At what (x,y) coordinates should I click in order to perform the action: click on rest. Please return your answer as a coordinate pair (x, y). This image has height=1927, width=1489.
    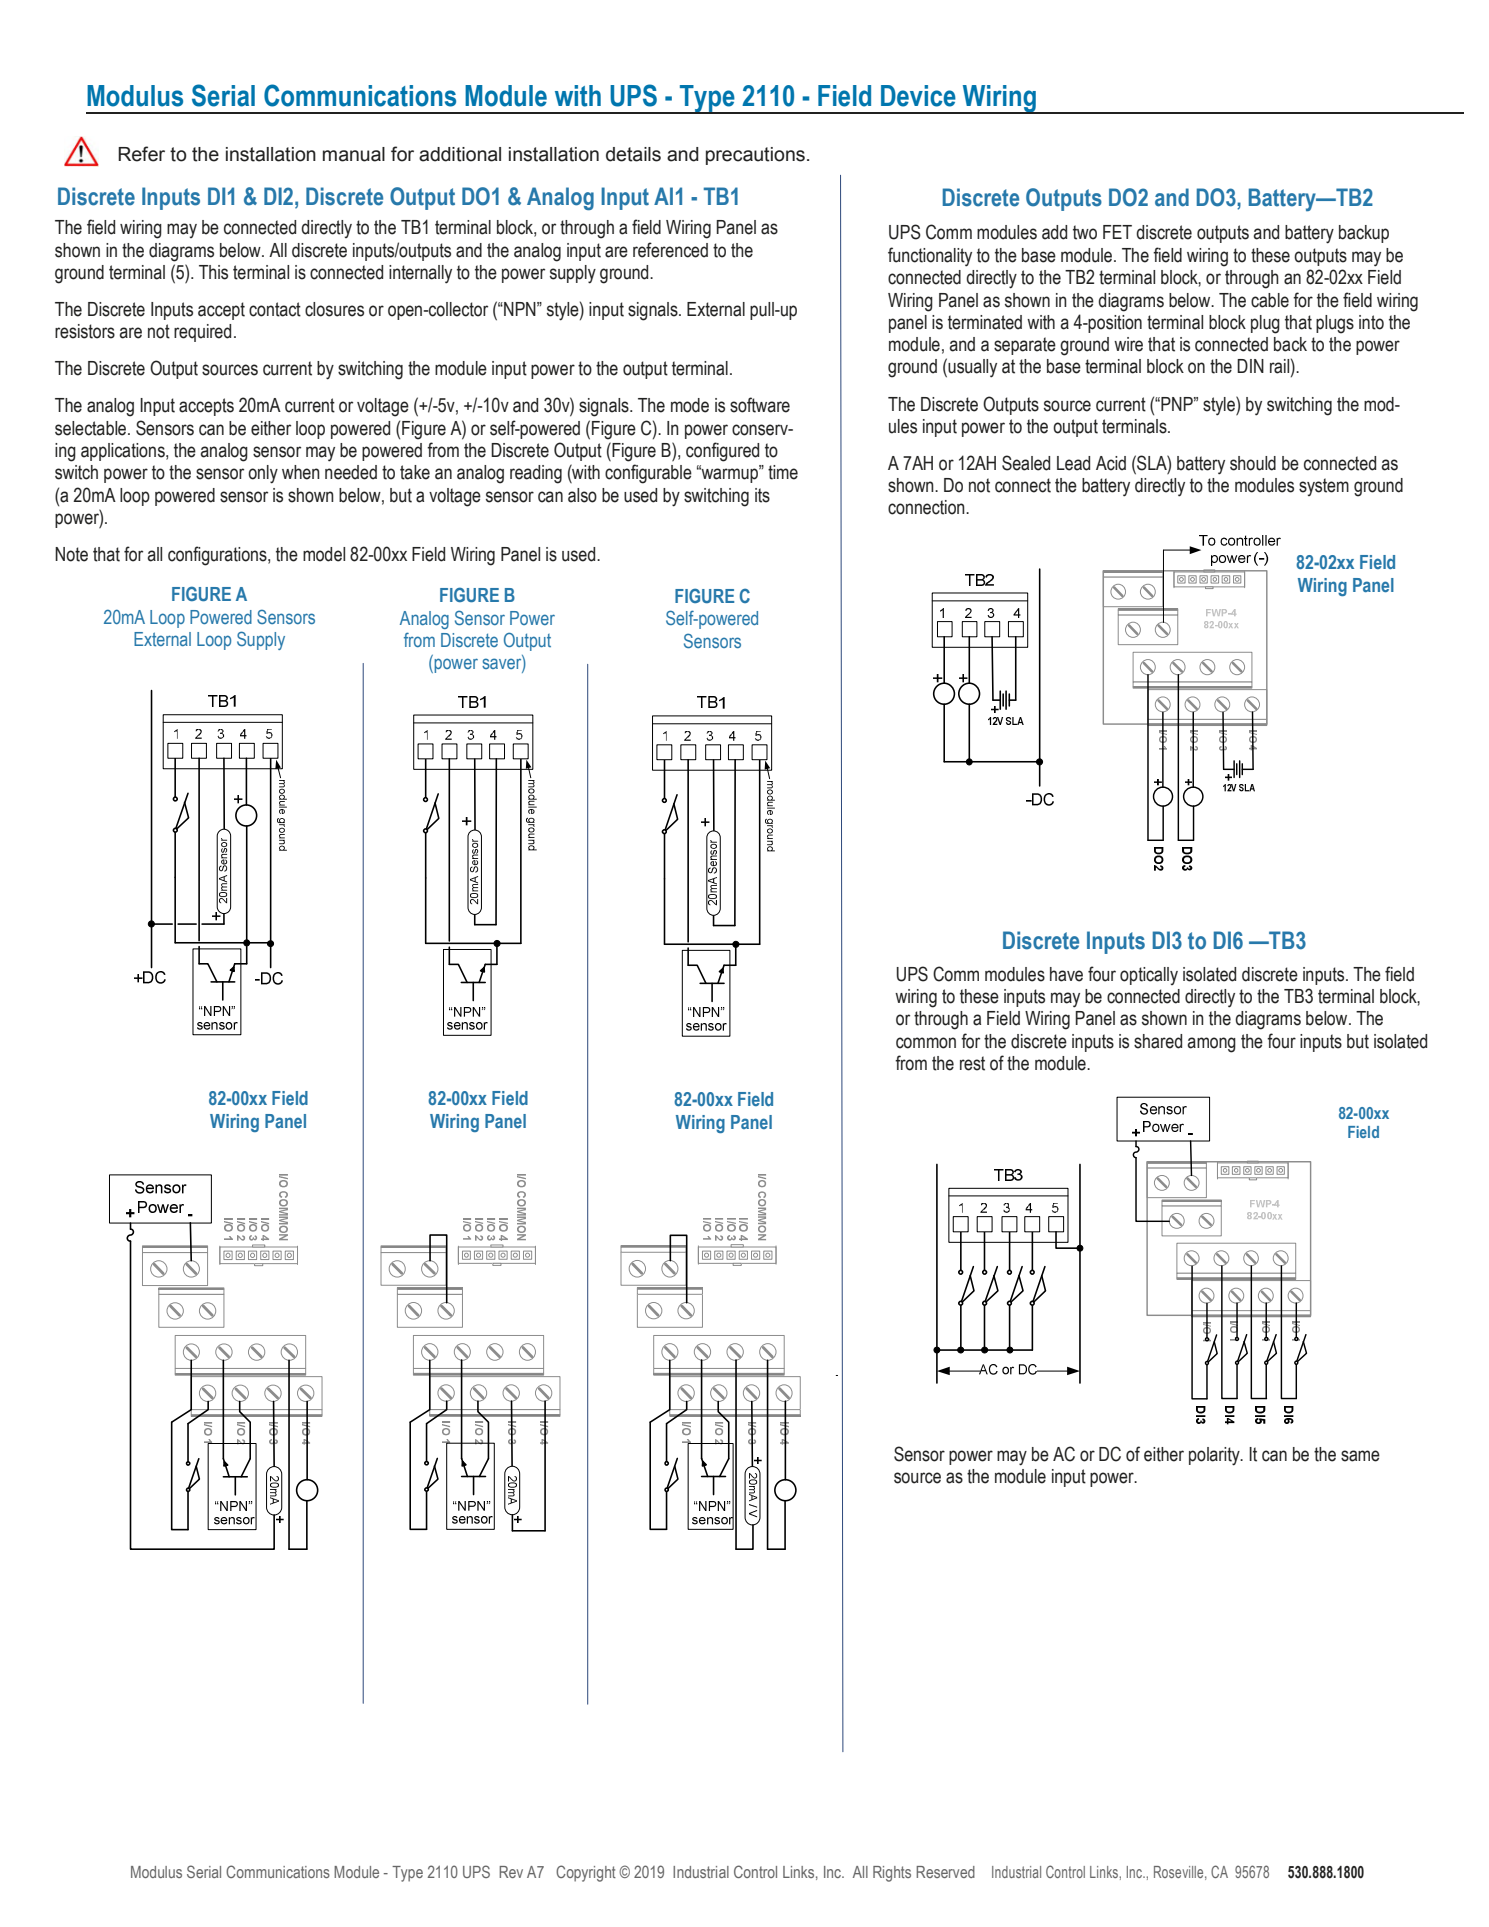
    Looking at the image, I should click on (972, 1063).
